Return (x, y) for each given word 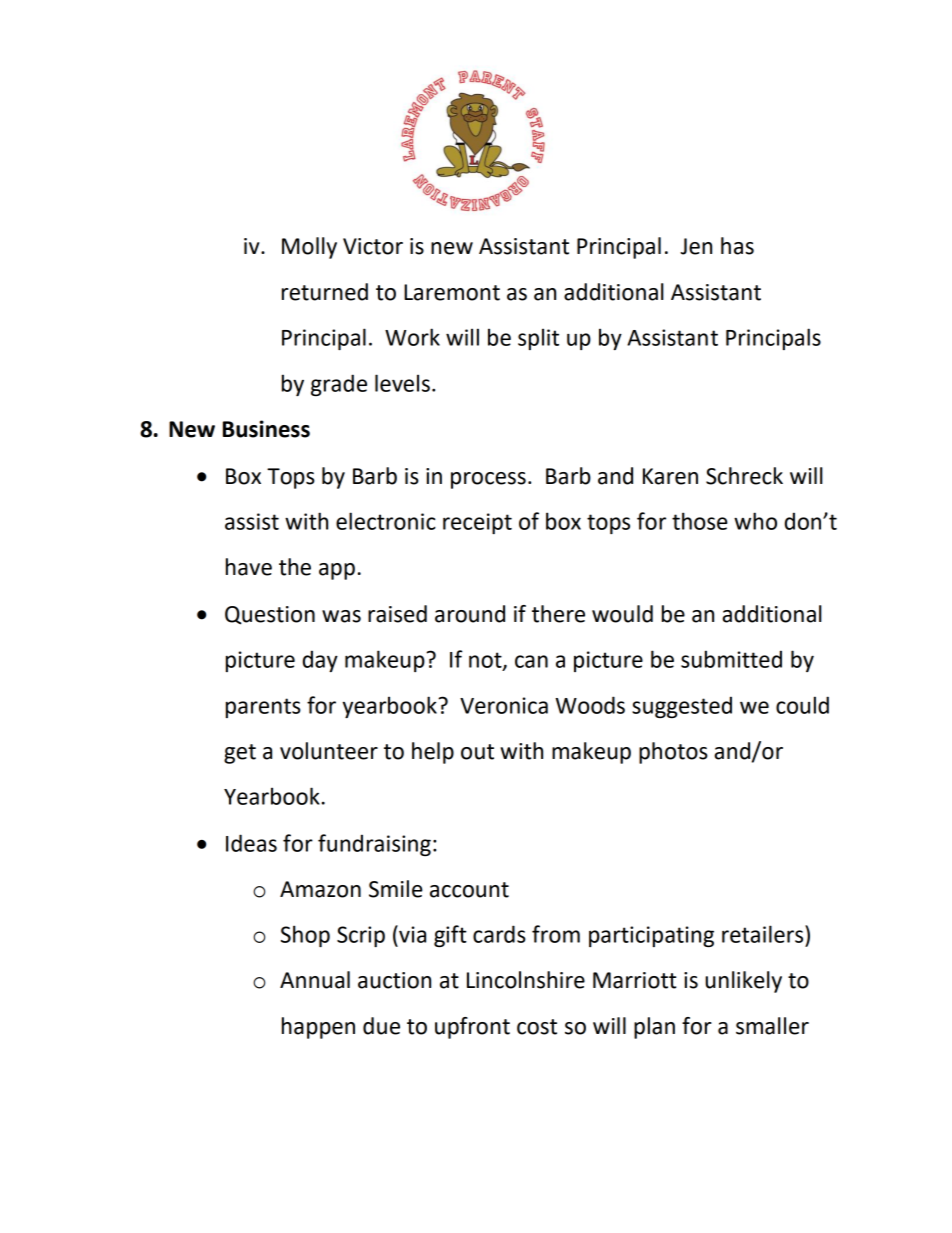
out (477, 752)
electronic (386, 521)
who (755, 521)
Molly (309, 248)
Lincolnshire (526, 980)
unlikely (743, 982)
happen (318, 1028)
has (737, 246)
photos (673, 753)
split (538, 339)
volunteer (329, 751)
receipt (477, 523)
